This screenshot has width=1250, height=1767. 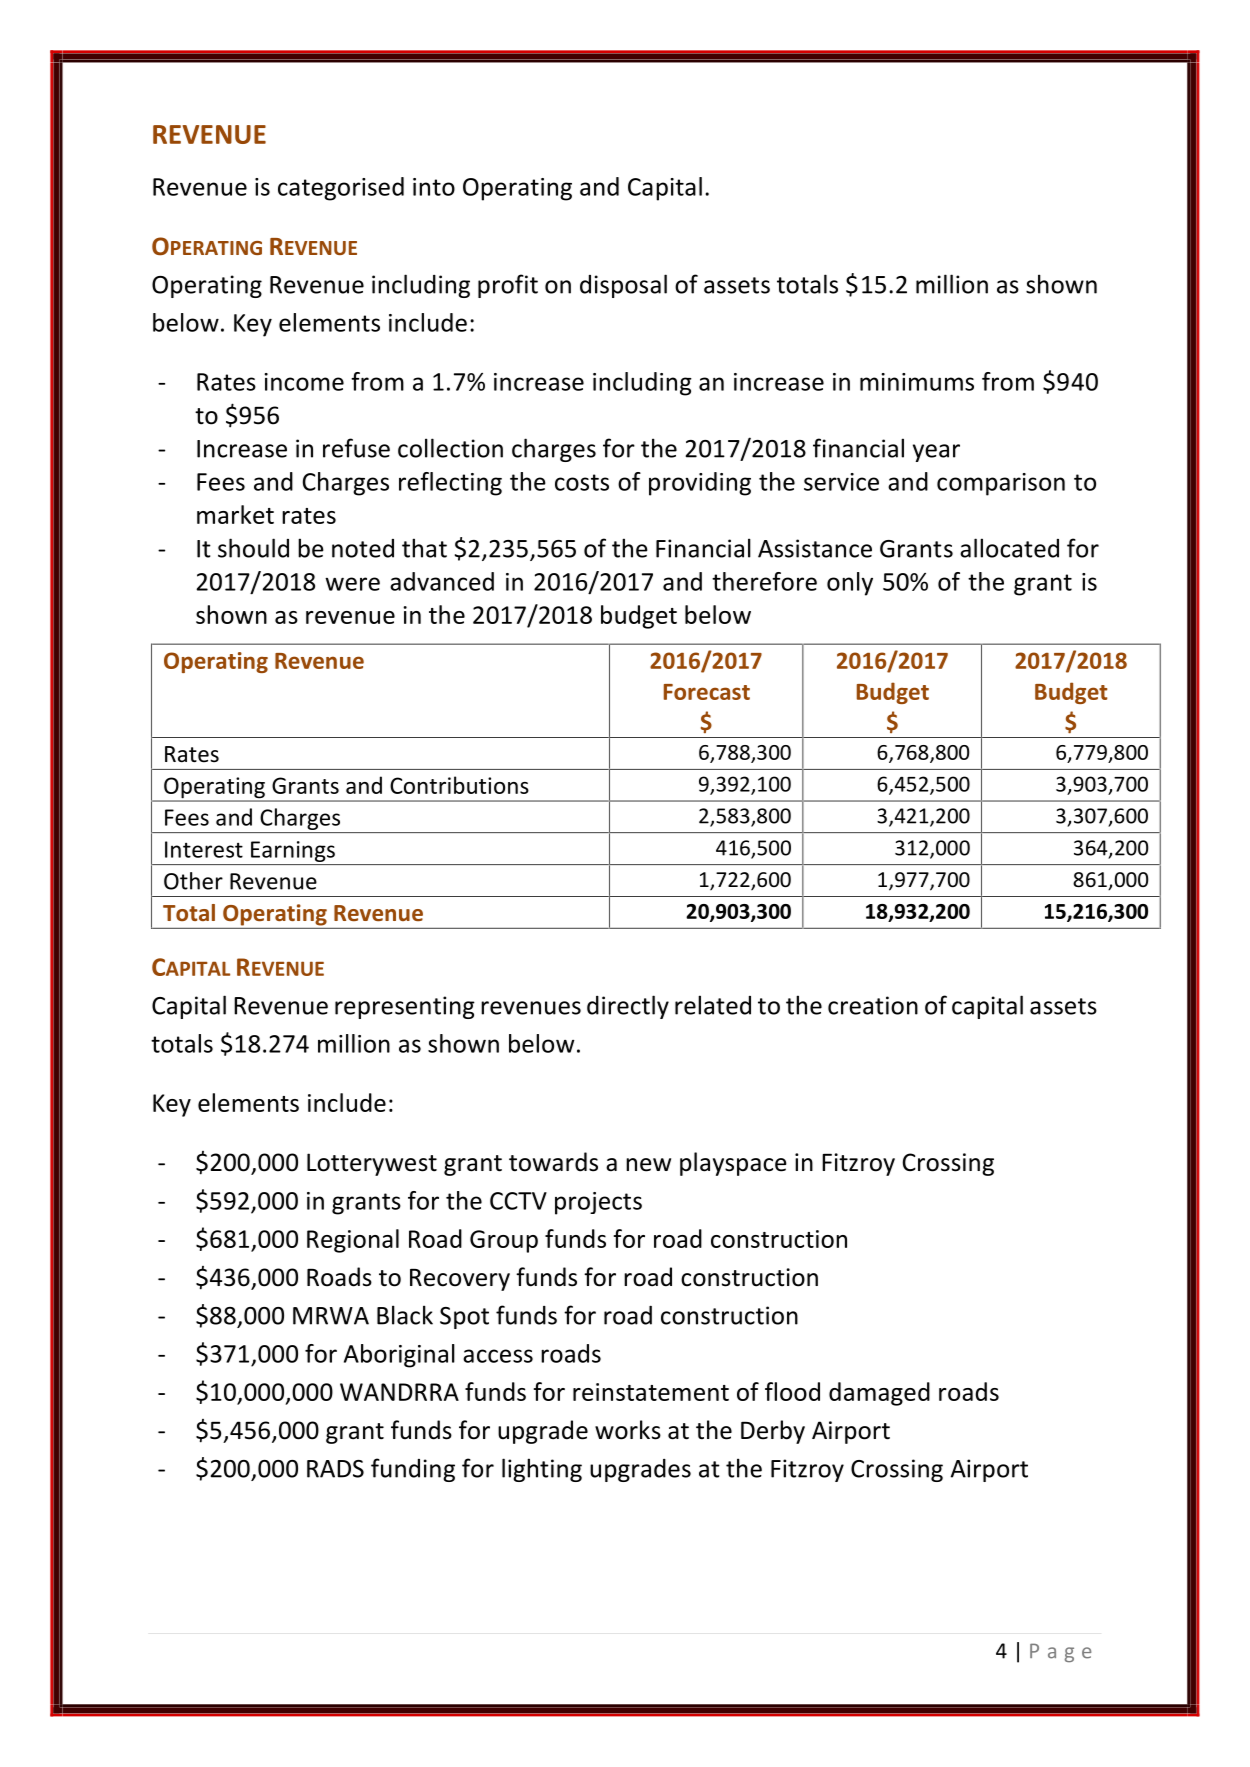 What do you see at coordinates (459, 785) in the screenshot?
I see `Contributions` at bounding box center [459, 785].
